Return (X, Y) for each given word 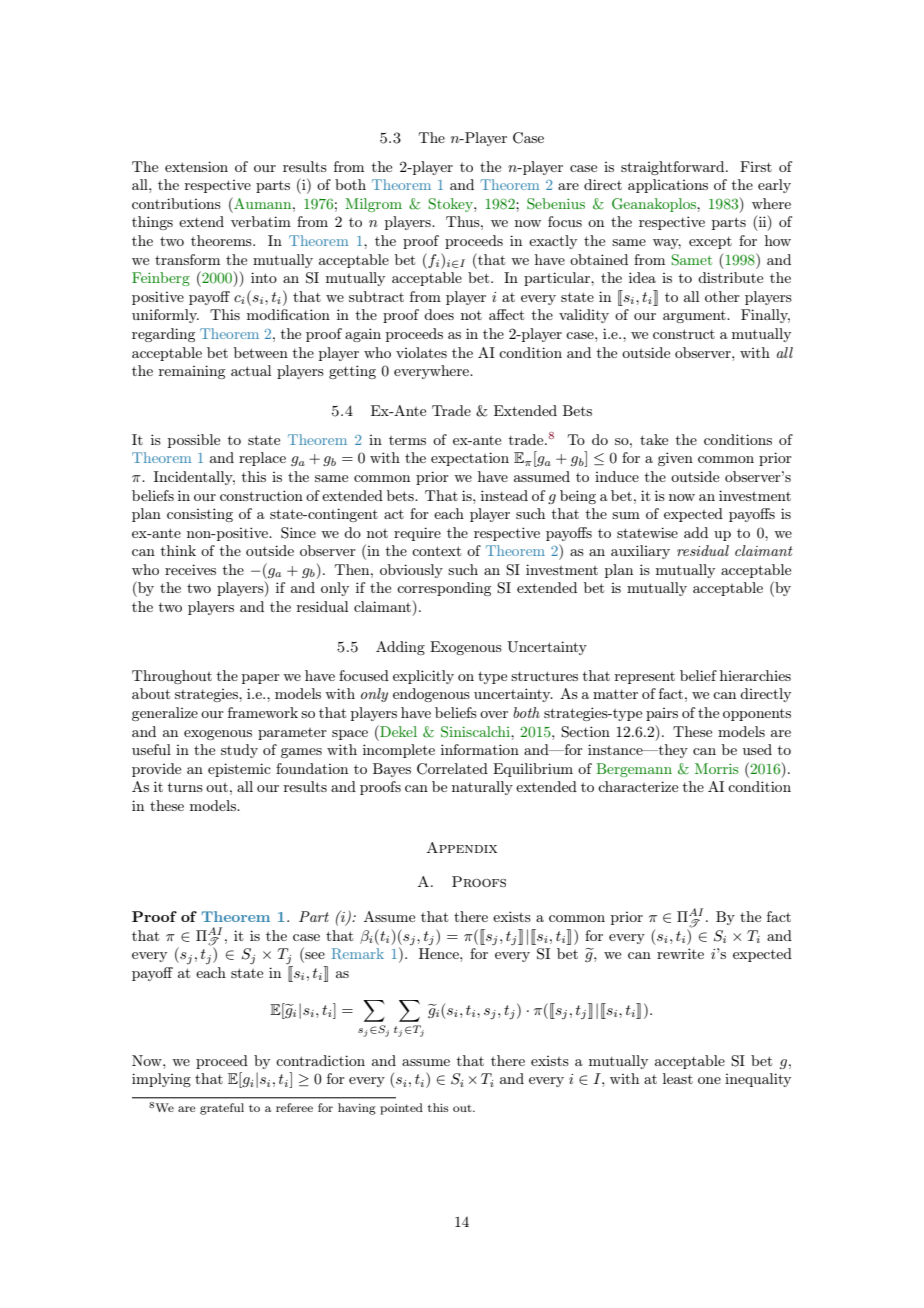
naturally (482, 788)
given (675, 459)
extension (196, 166)
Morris (717, 768)
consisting (200, 515)
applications (668, 186)
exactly (553, 242)
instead (504, 495)
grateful (222, 1109)
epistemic (239, 770)
